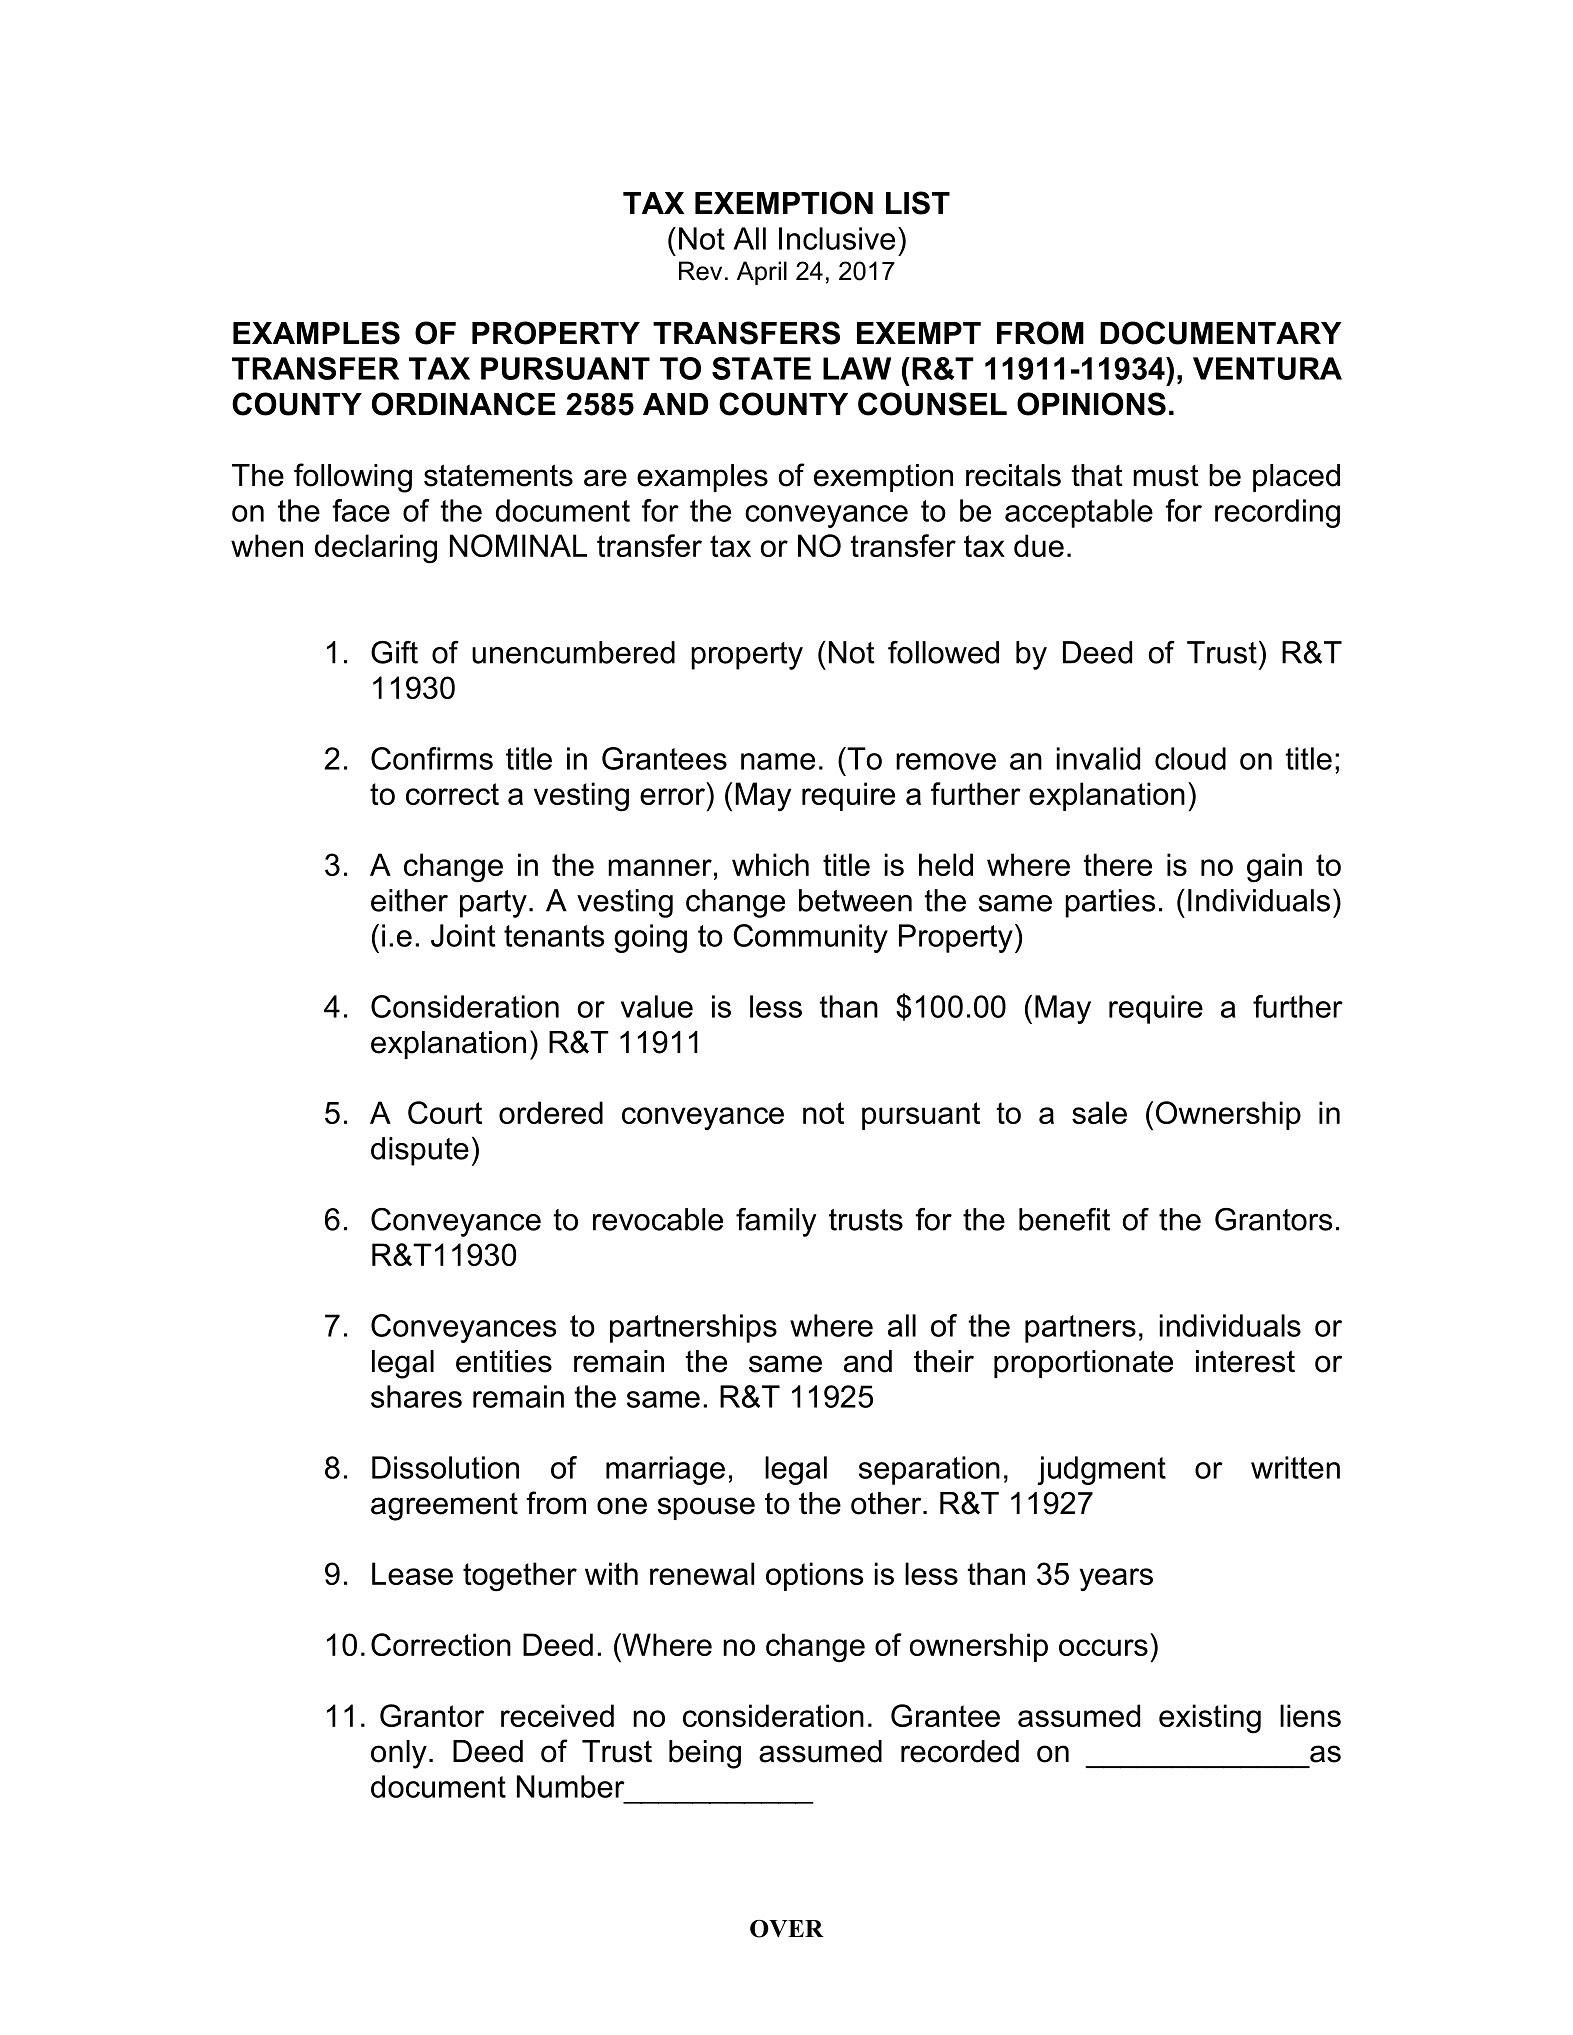 Image resolution: width=1573 pixels, height=2035 pixels. Describe the element at coordinates (1267, 368) in the screenshot. I see `VENTURA` at that location.
